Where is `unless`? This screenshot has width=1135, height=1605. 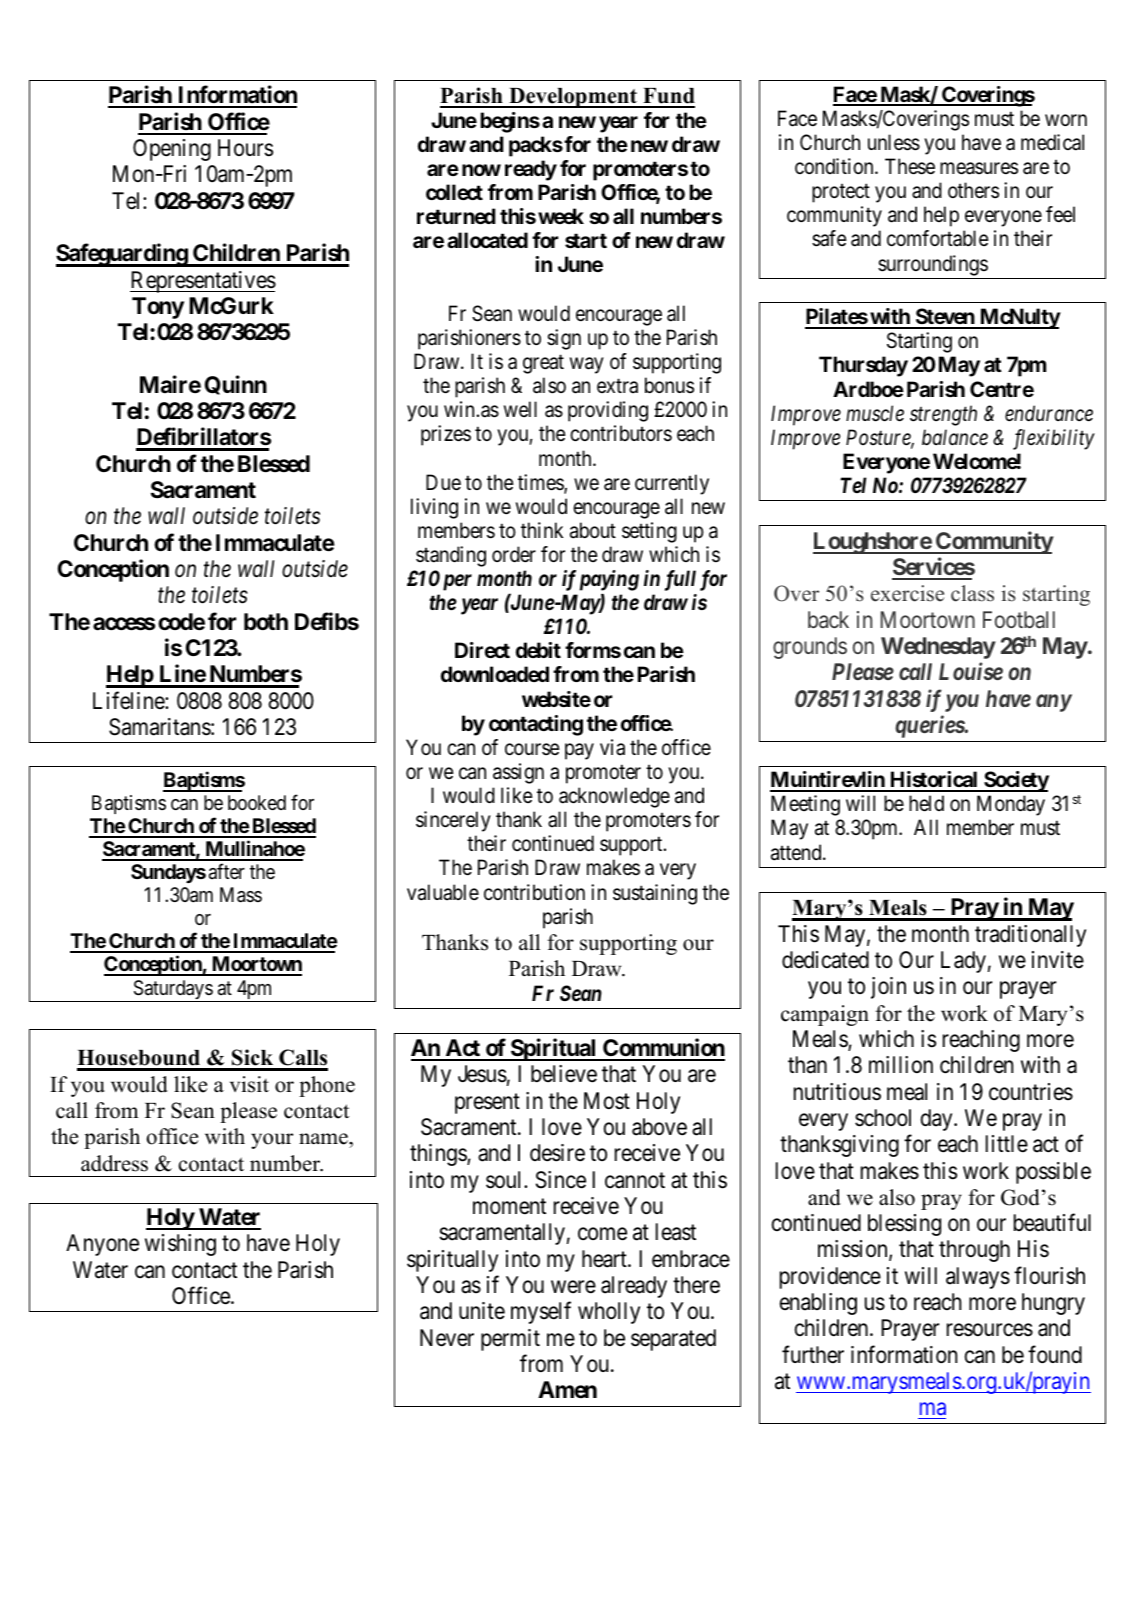
unless is located at coordinates (894, 142).
